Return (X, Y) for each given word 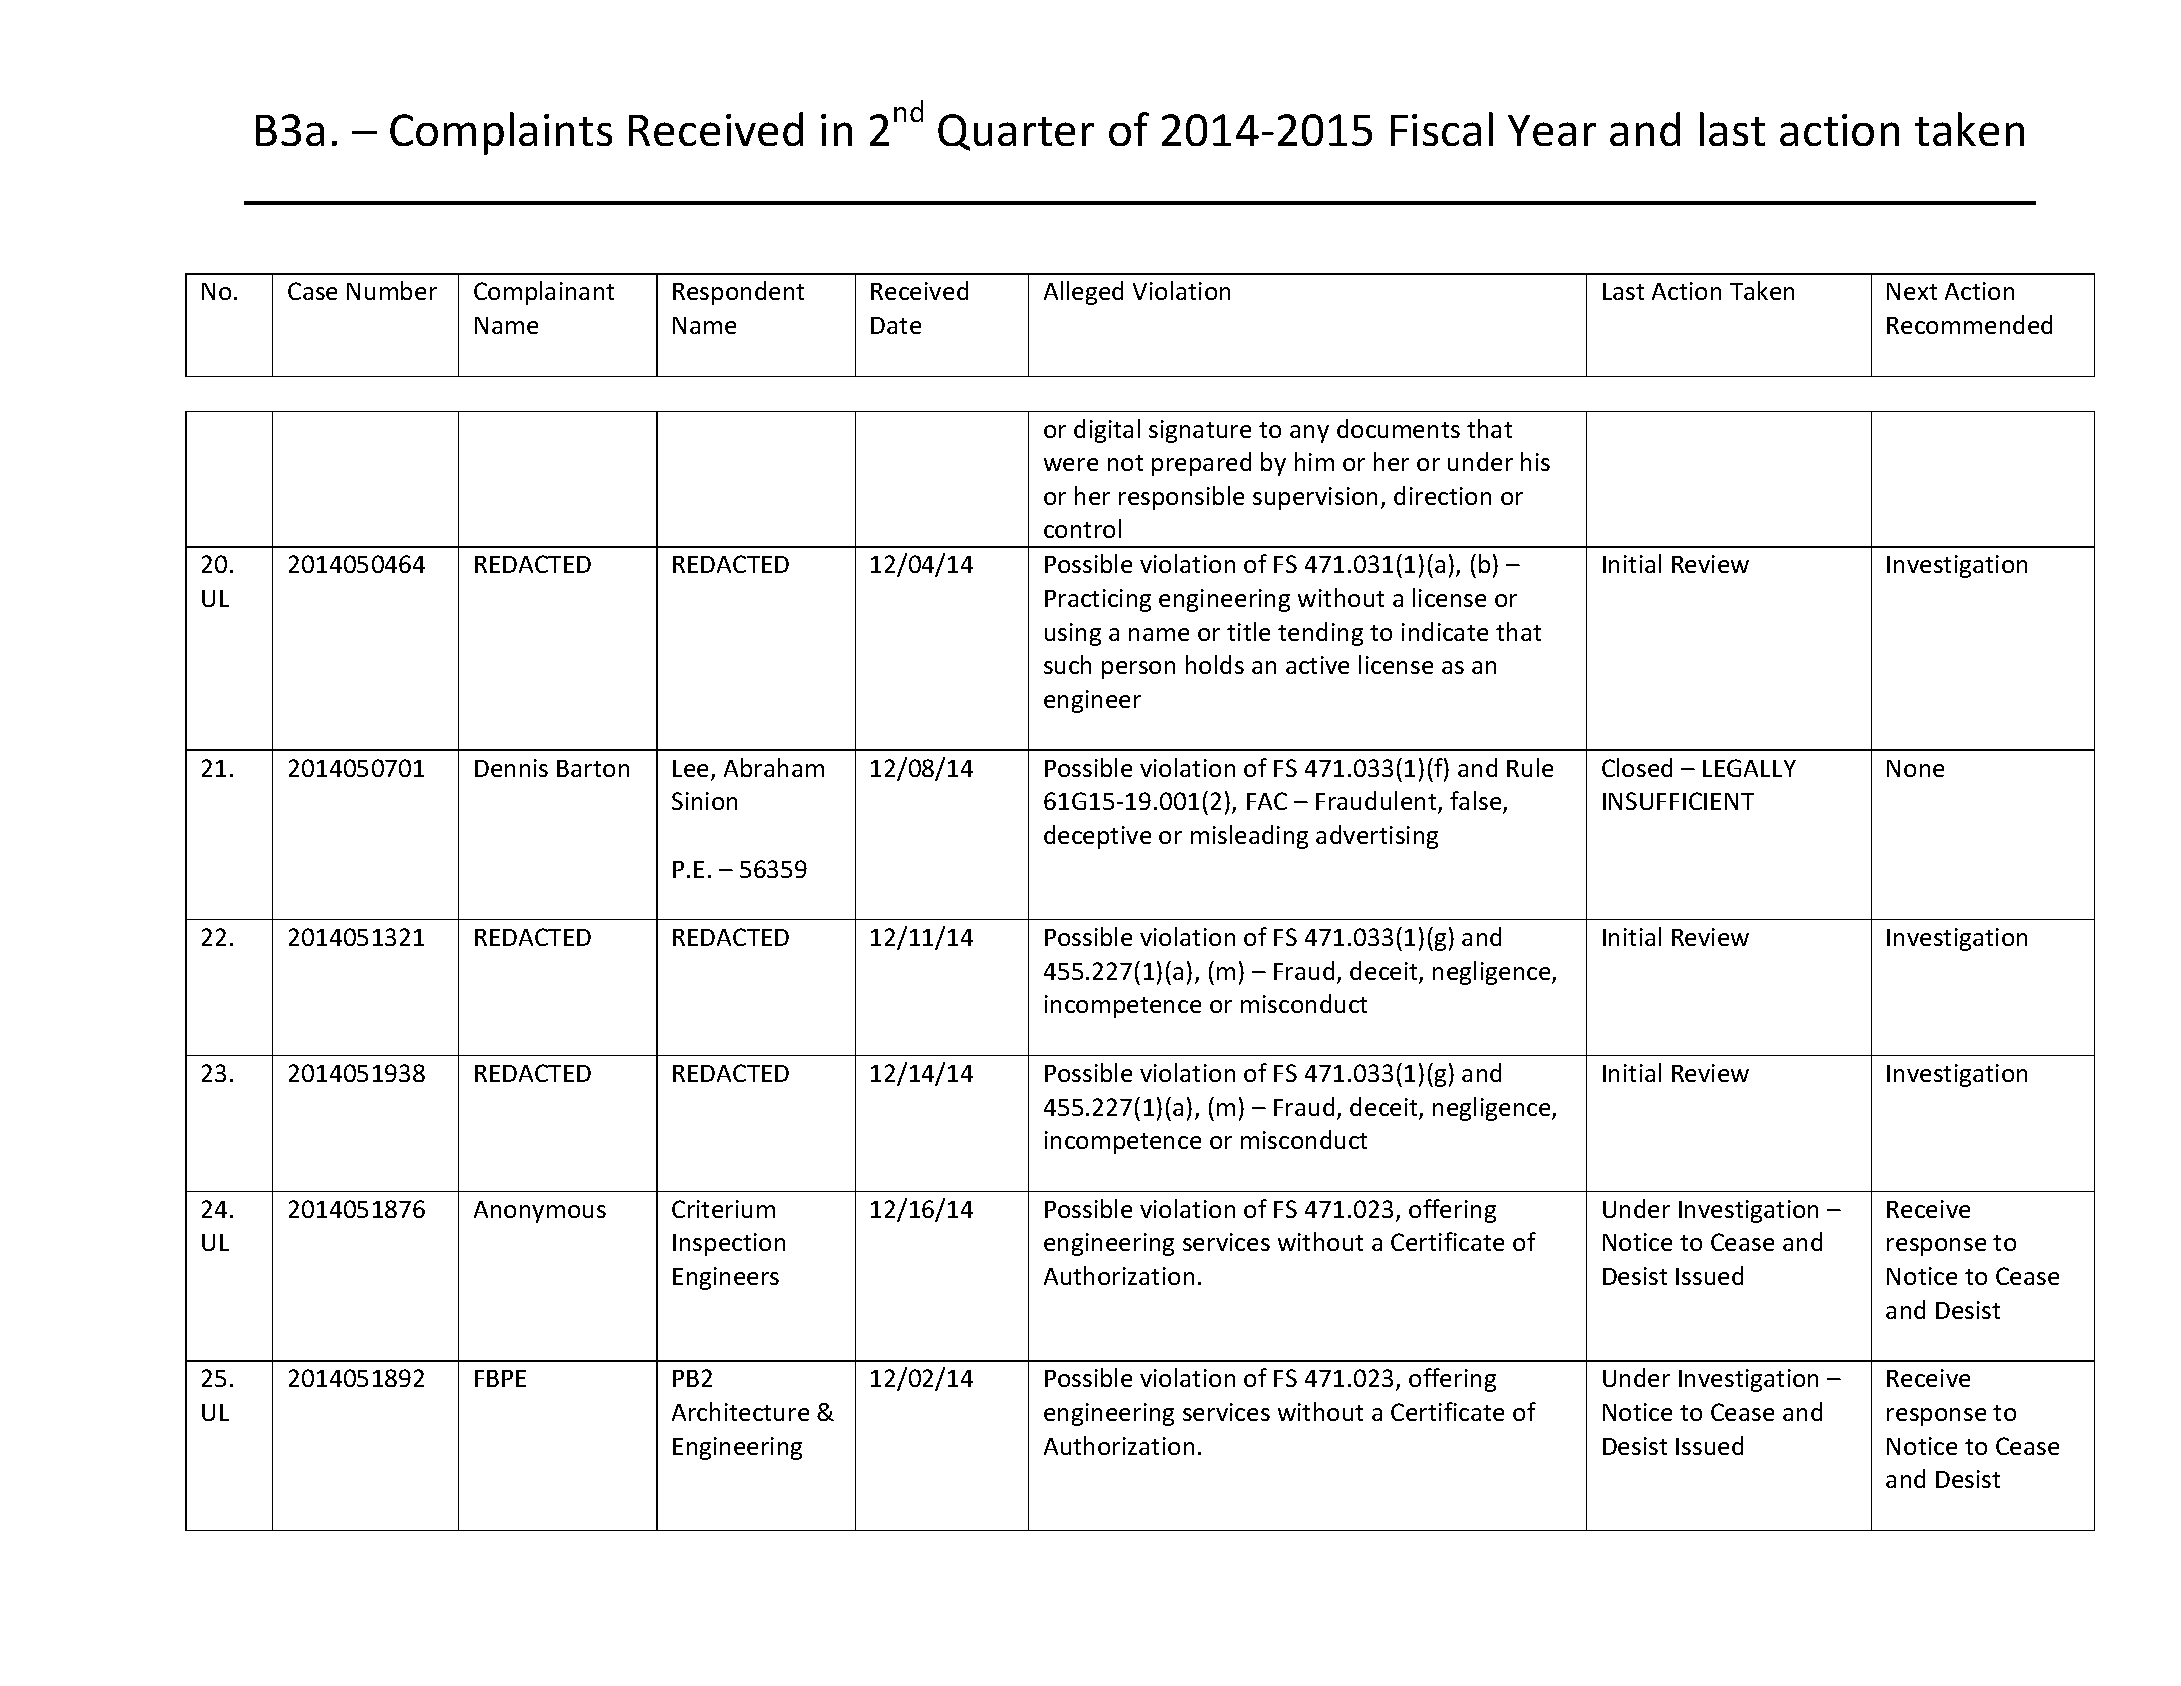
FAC (1267, 801)
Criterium (723, 1209)
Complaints (501, 133)
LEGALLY (1749, 768)
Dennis (511, 768)
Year (1552, 130)
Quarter (1016, 132)
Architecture (740, 1411)
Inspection (729, 1244)
